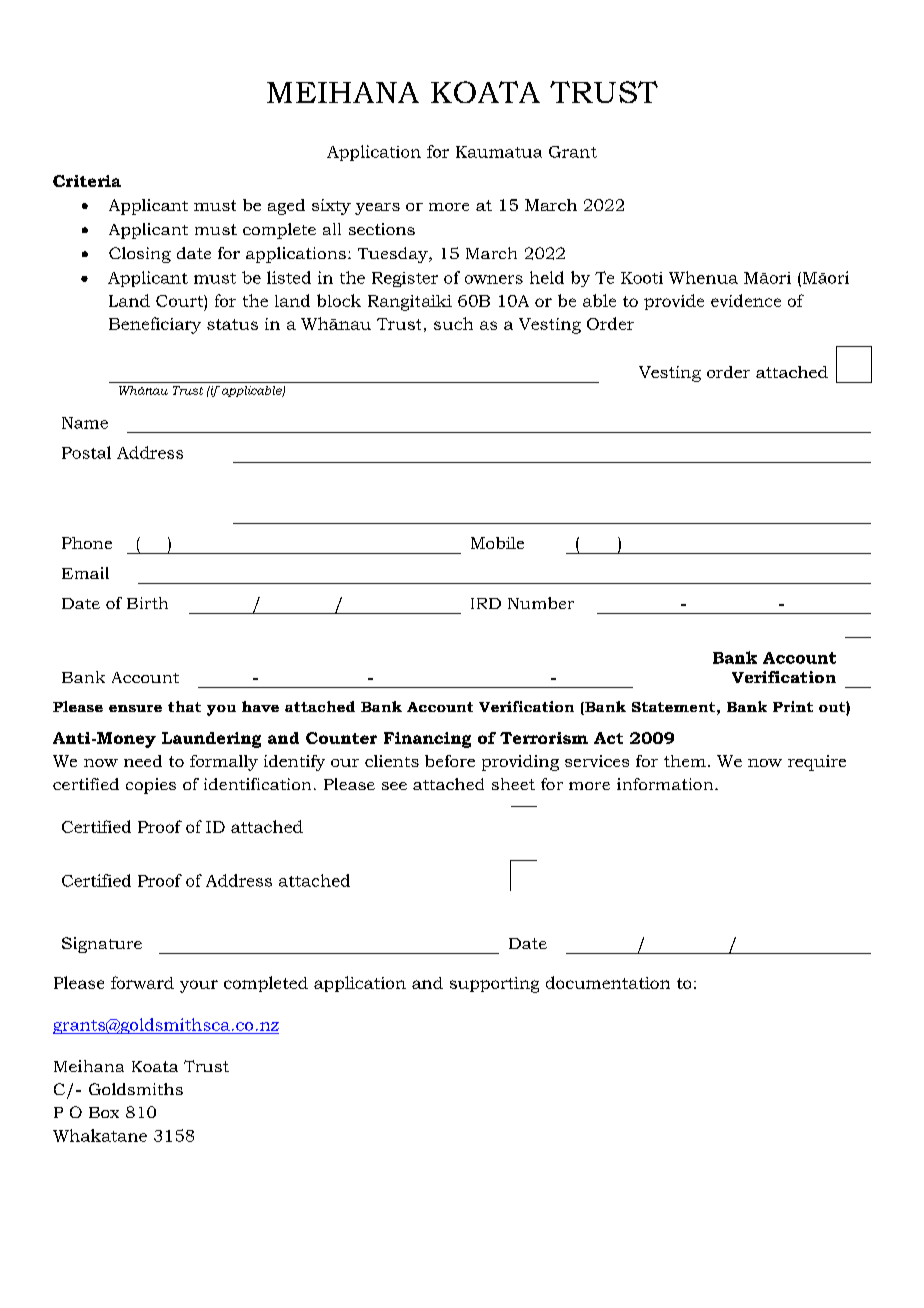  Describe the element at coordinates (147, 603) in the page. I see `Birth` at that location.
